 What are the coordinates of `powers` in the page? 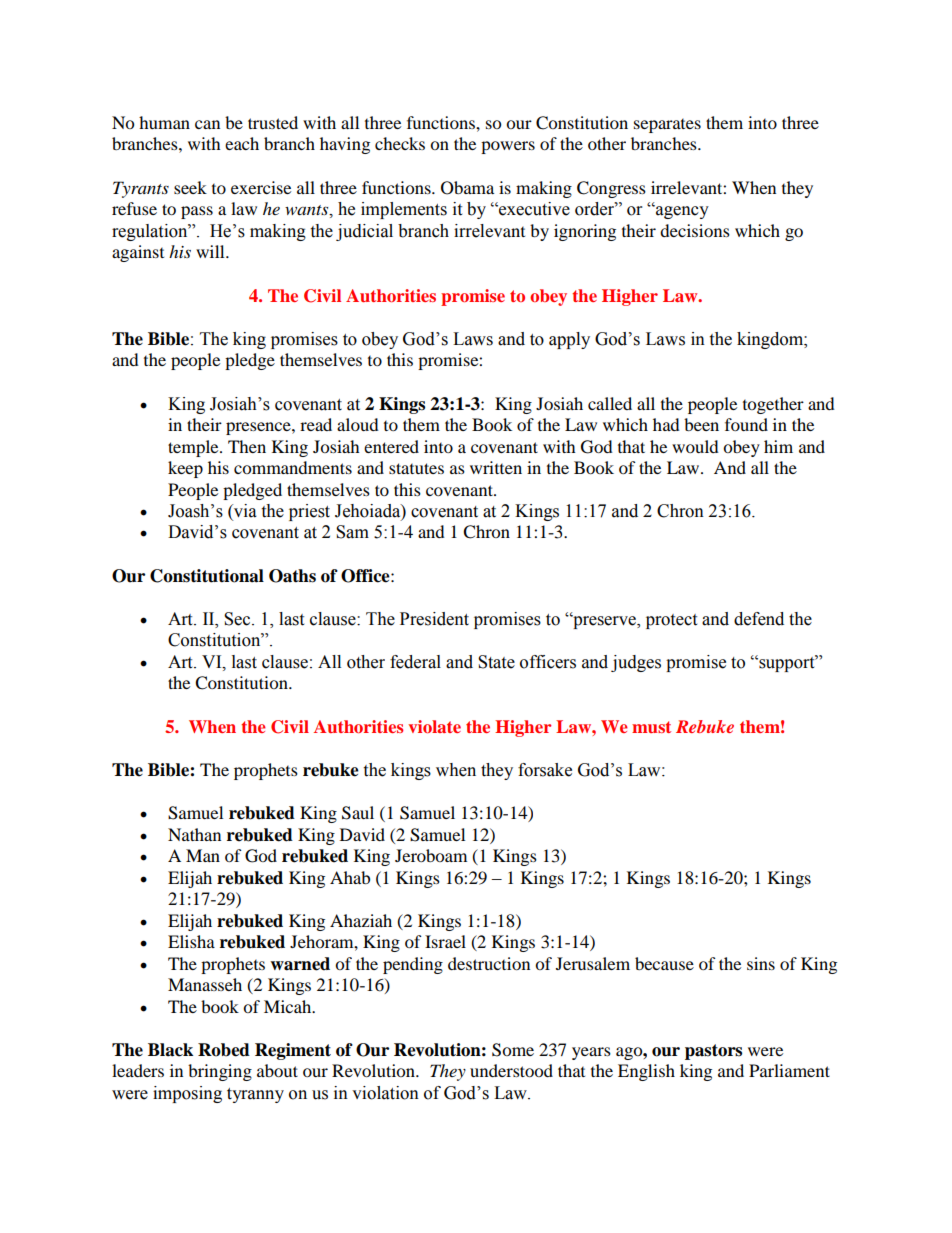 It's located at (508, 147).
